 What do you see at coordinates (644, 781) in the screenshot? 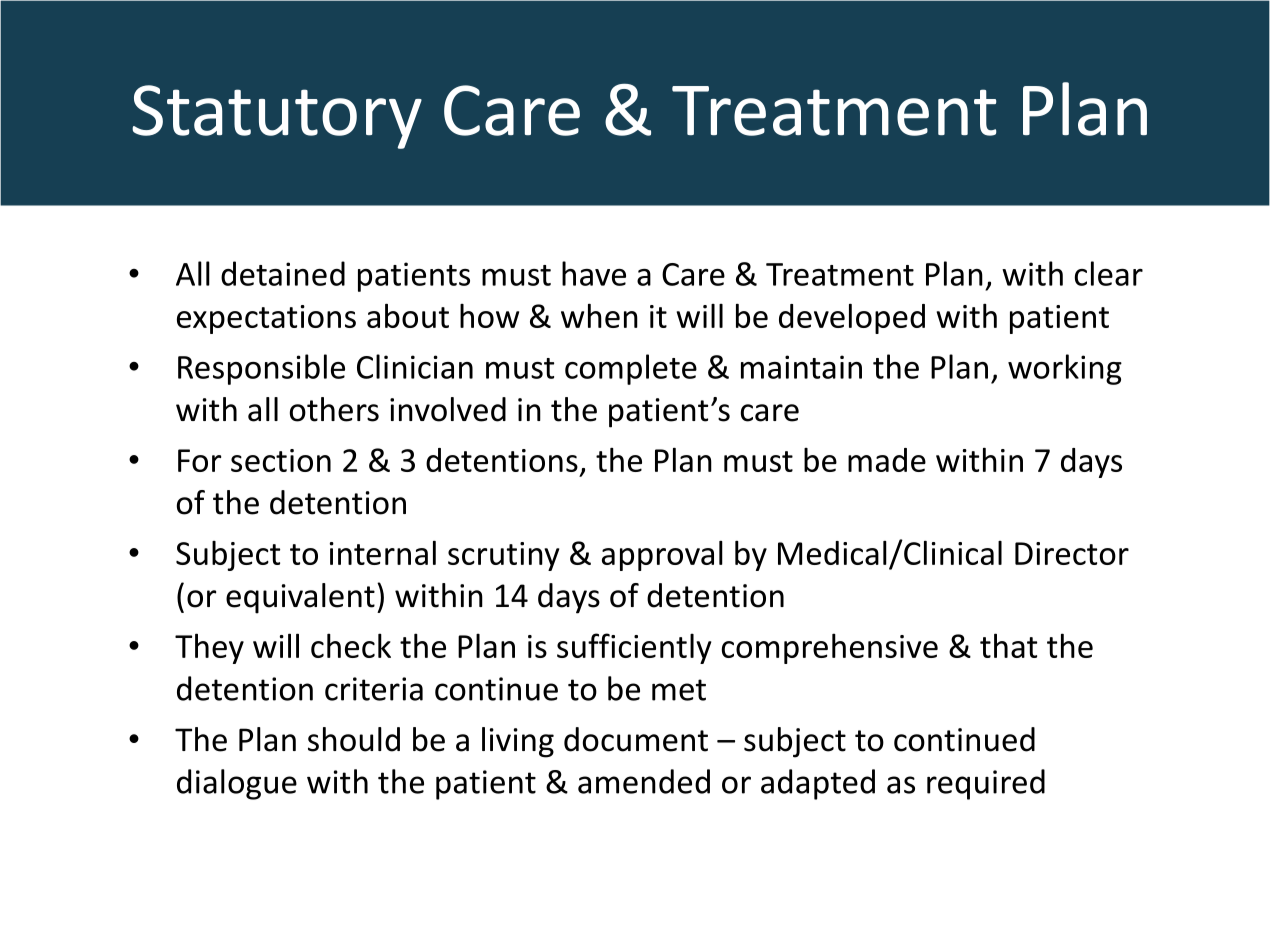
I see `amended` at bounding box center [644, 781].
